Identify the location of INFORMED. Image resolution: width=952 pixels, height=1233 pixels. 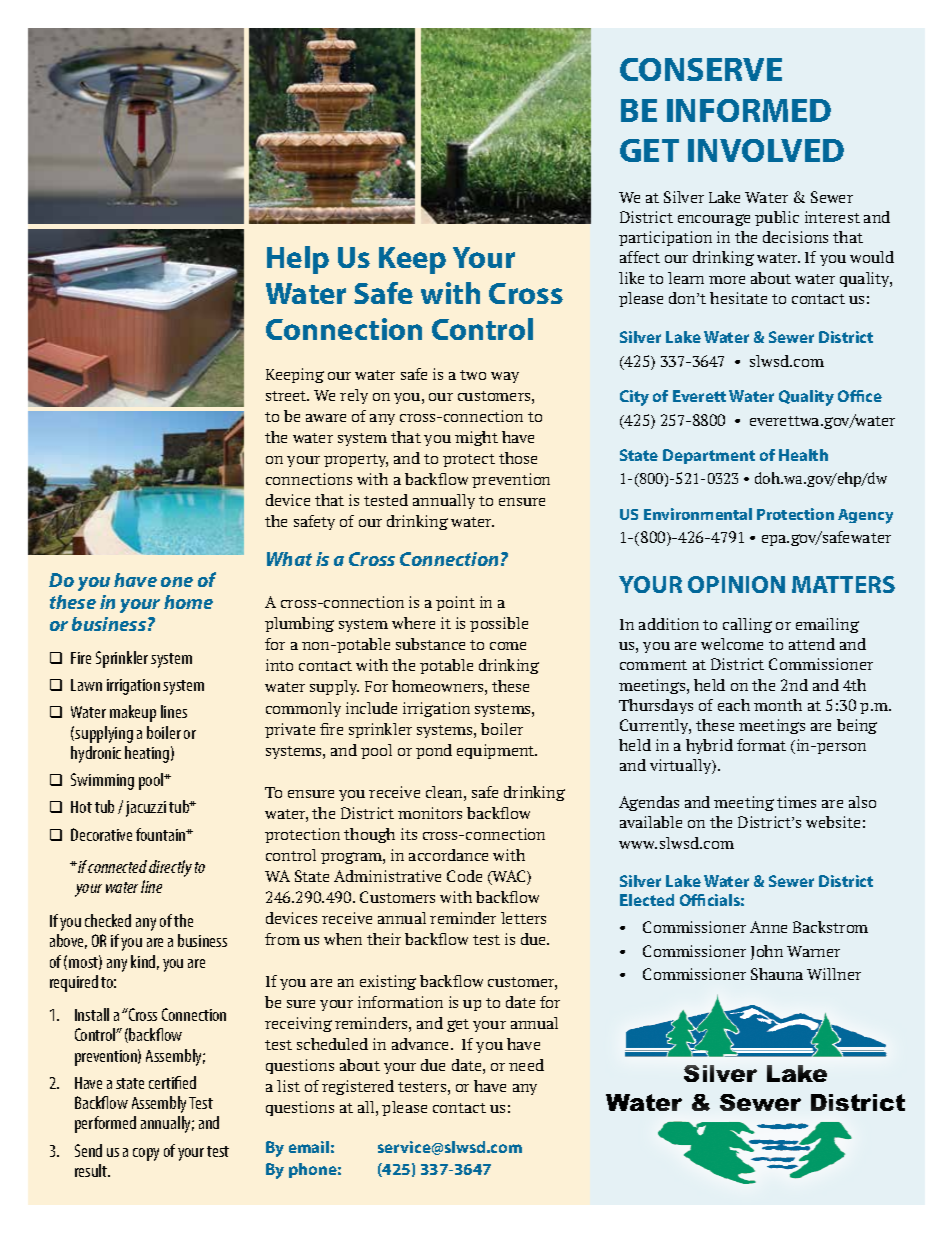
(749, 110).
